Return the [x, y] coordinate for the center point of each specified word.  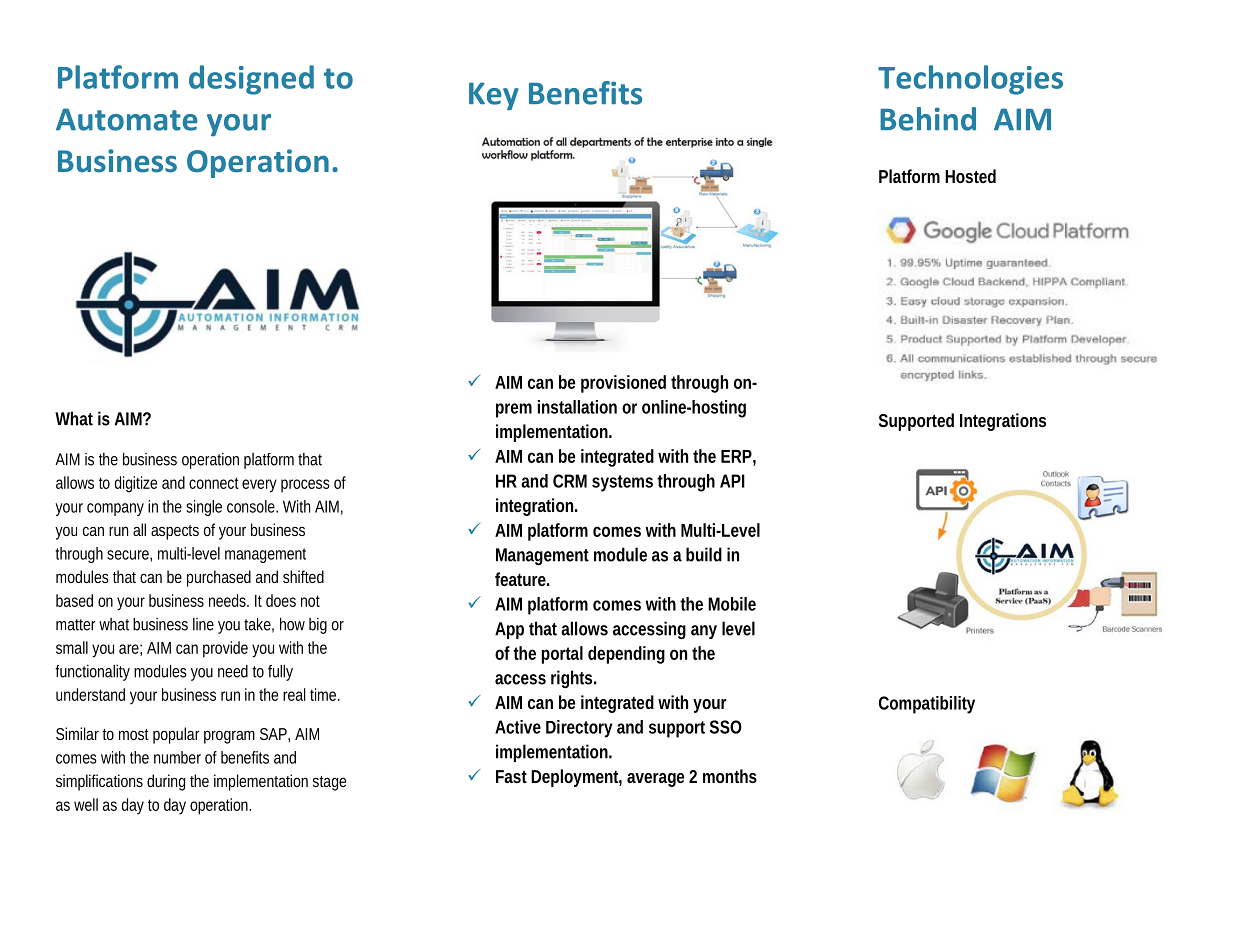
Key [494, 96]
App [509, 630]
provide [225, 649]
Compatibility [927, 705]
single [204, 508]
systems [622, 483]
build [704, 554]
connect [214, 483]
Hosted [970, 176]
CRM [570, 481]
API [732, 481]
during [166, 782]
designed [251, 80]
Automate [127, 119]
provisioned [623, 384]
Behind [928, 119]
